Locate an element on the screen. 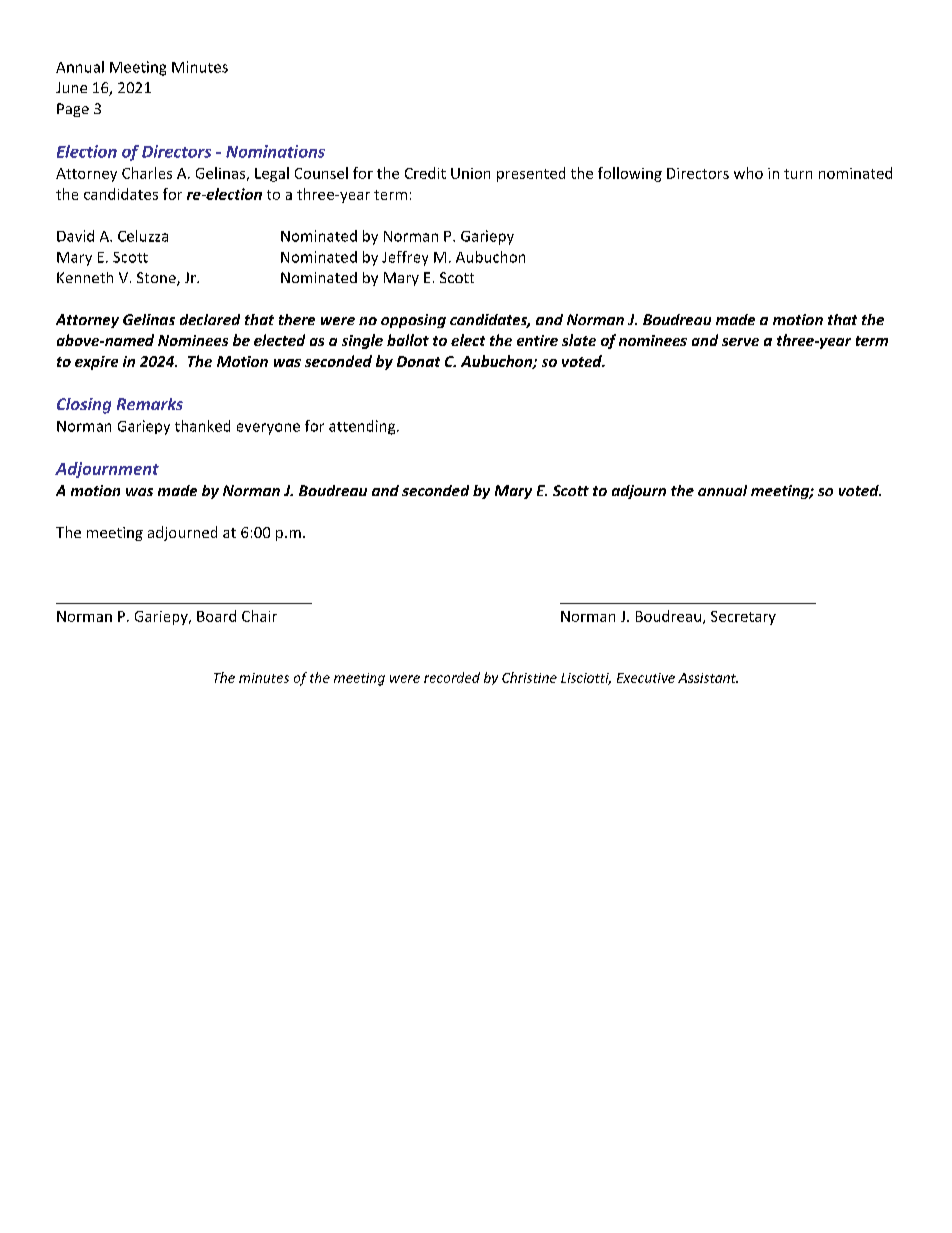 This screenshot has height=1233, width=952. who is located at coordinates (748, 173).
